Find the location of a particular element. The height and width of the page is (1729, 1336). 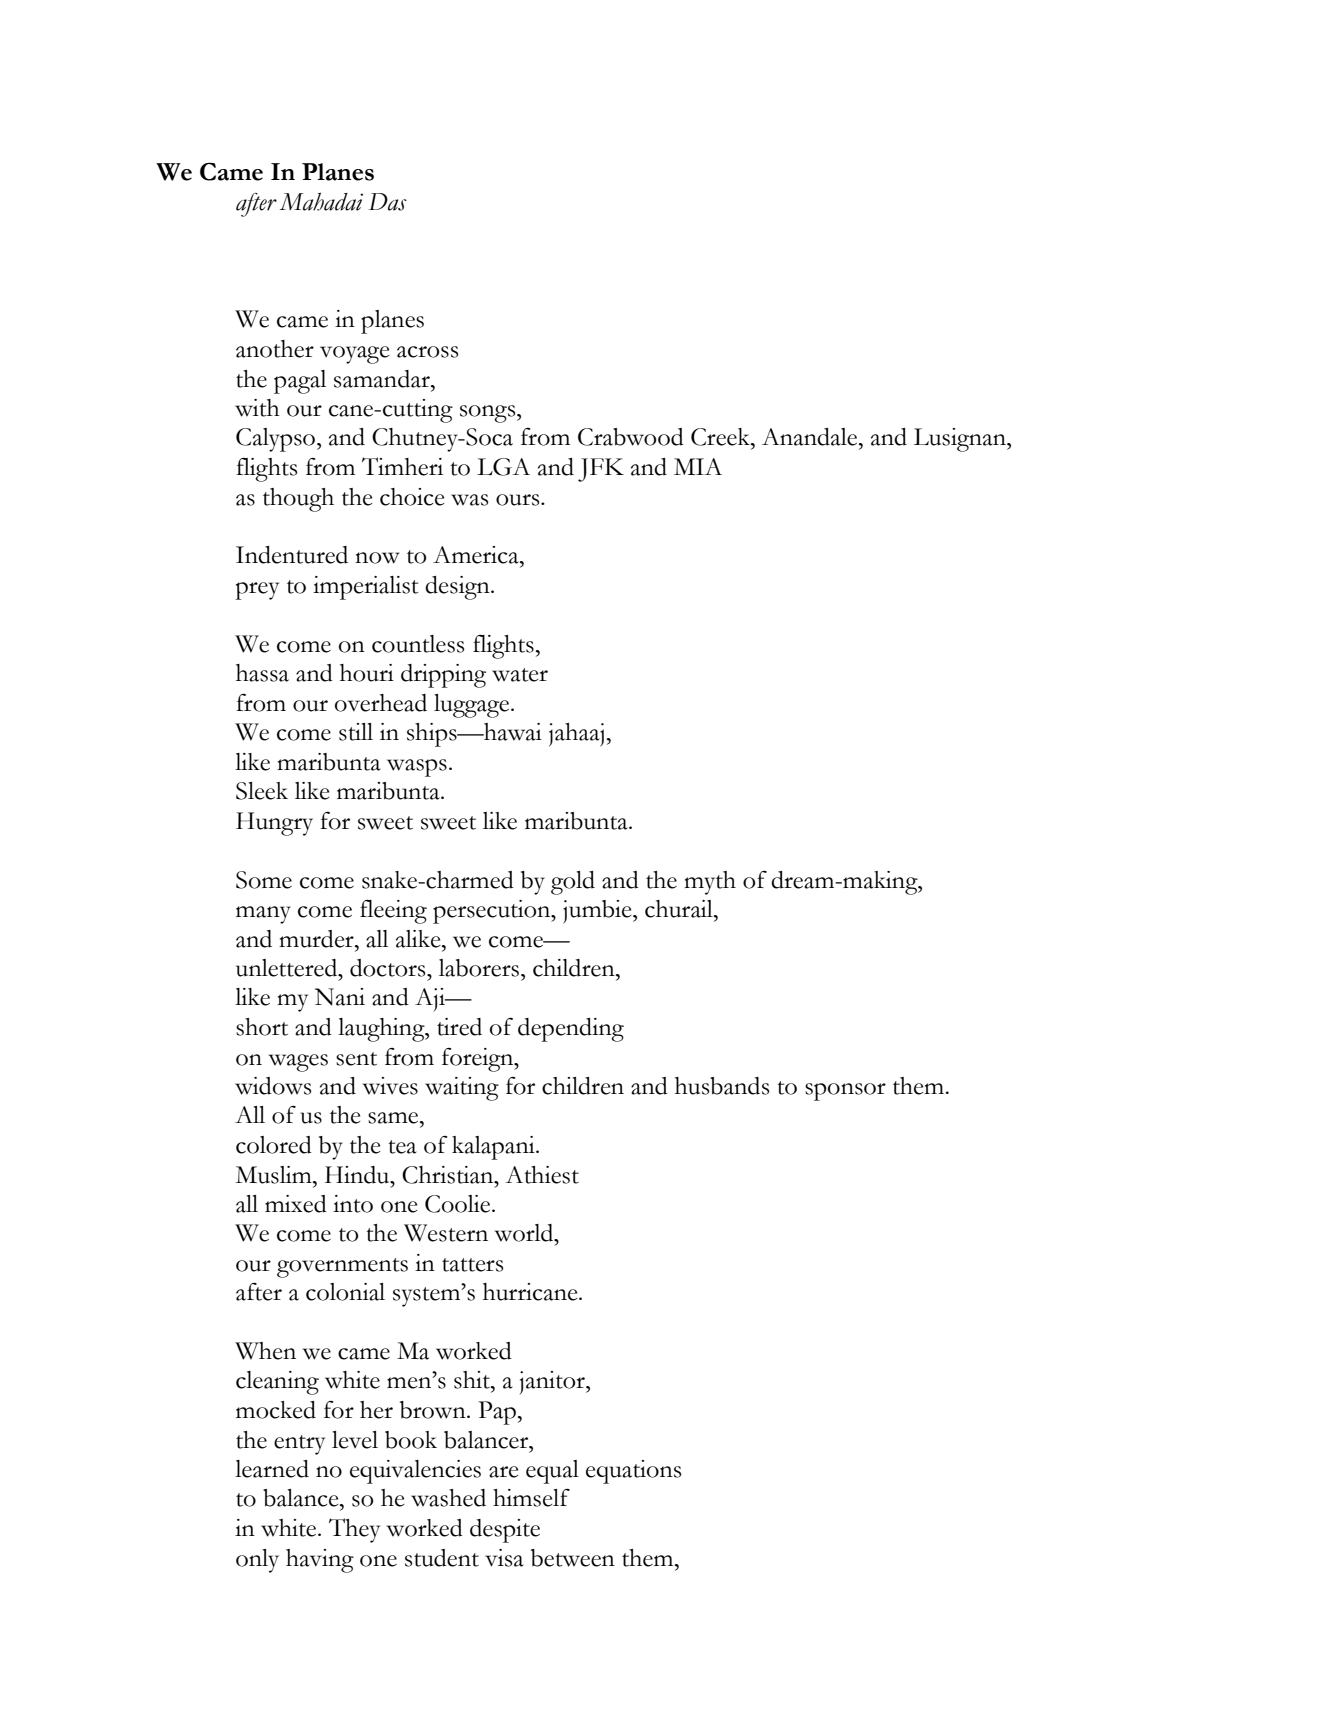

murder is located at coordinates (317, 939).
